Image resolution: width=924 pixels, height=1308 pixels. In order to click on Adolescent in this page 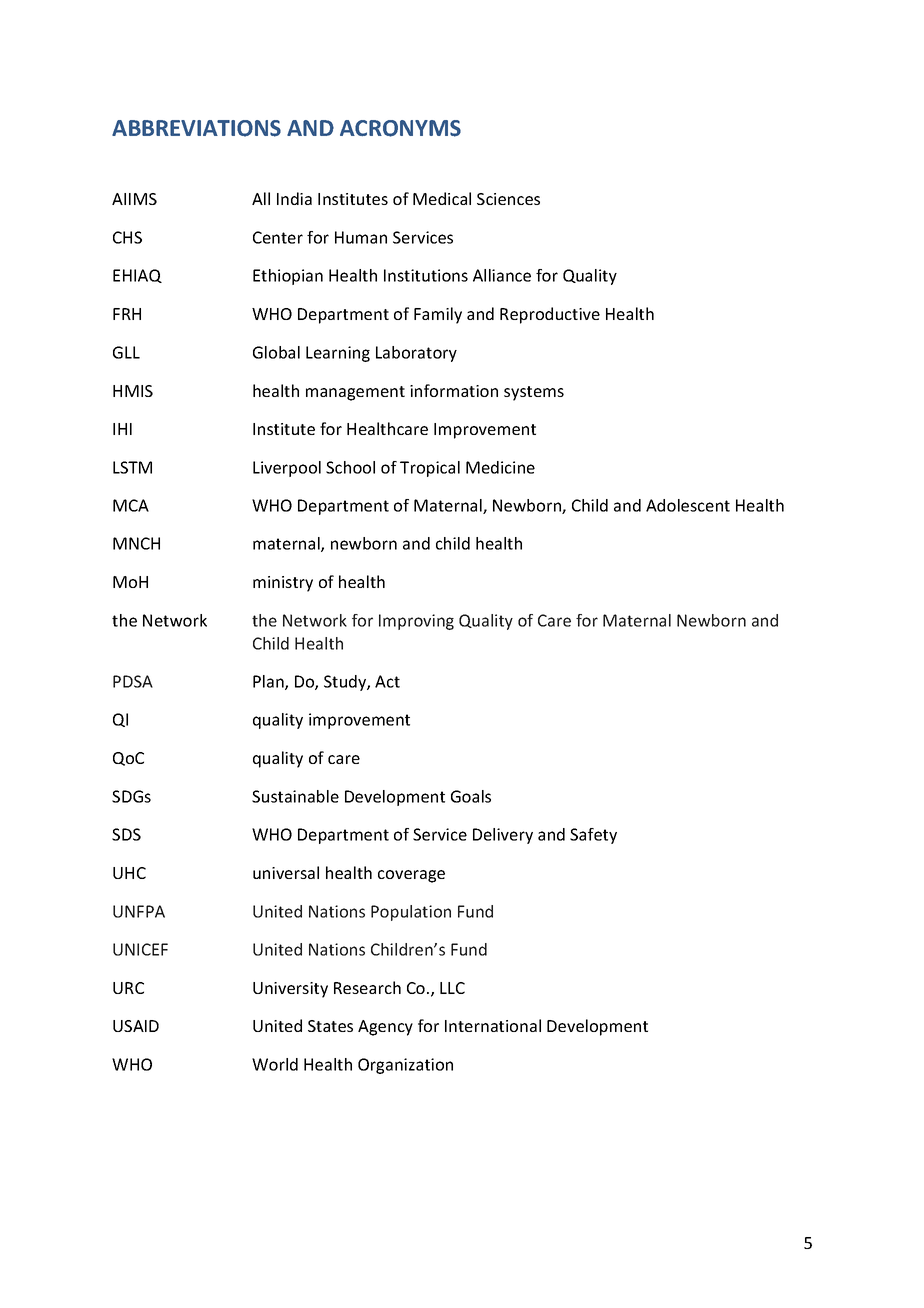, I will do `click(688, 505)`.
